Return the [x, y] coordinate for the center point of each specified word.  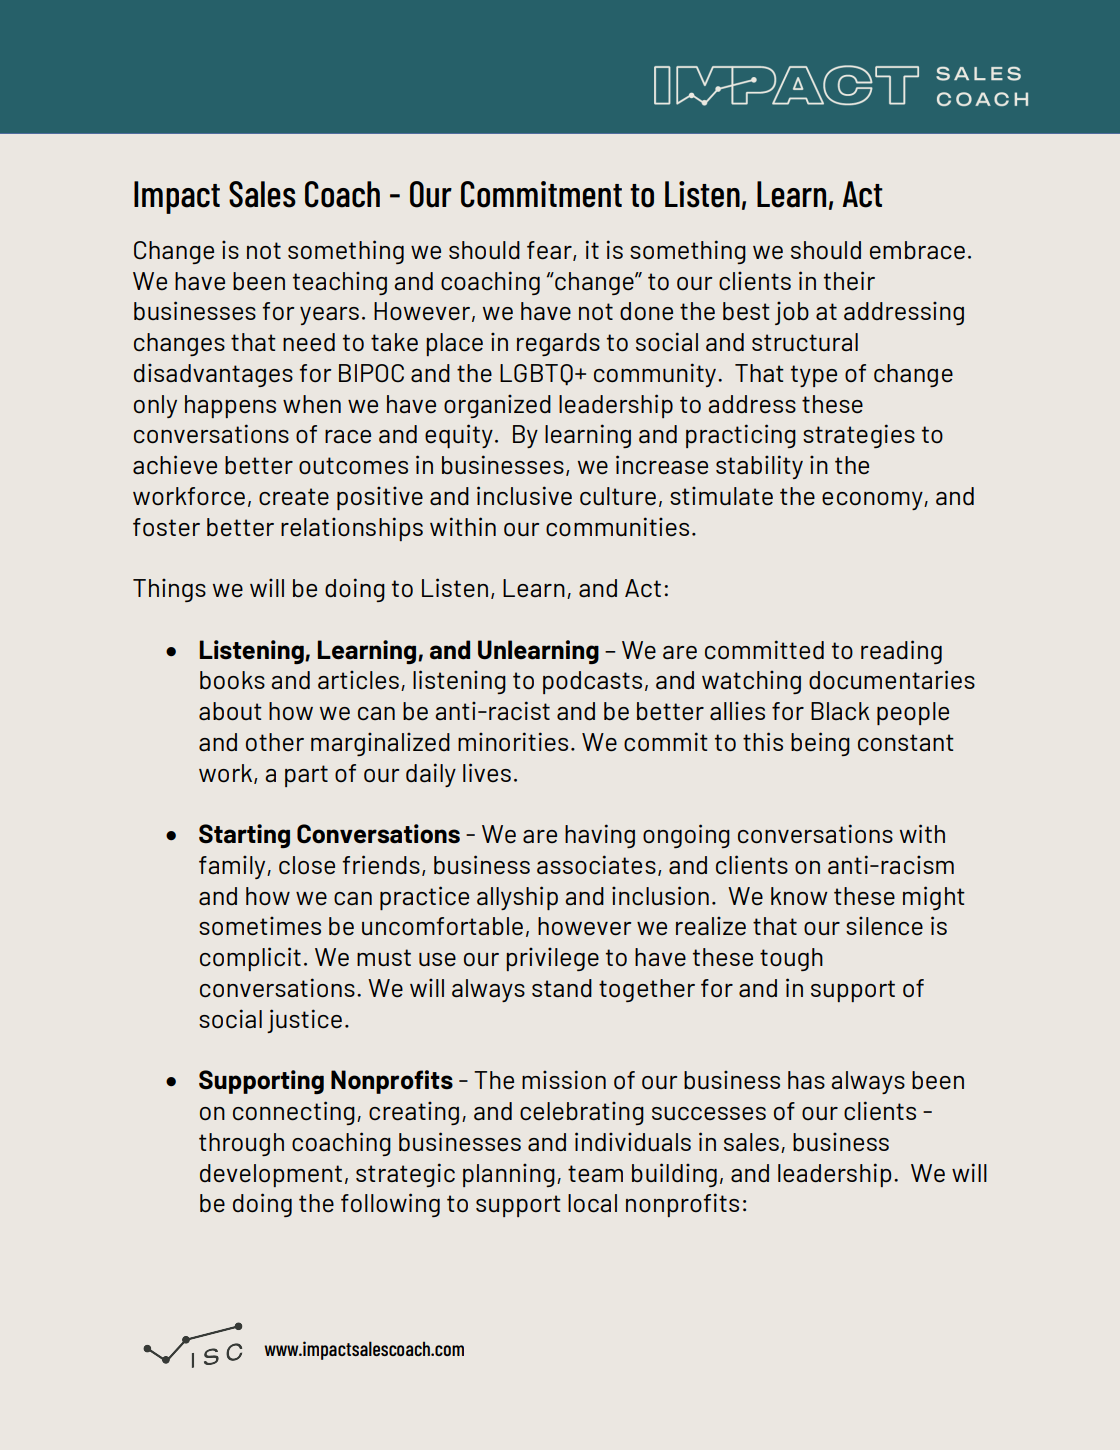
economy [873, 501]
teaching [340, 283]
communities [617, 527]
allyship [517, 898]
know [799, 896]
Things [169, 590]
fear [550, 251]
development [271, 1175]
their [849, 281]
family [233, 867]
